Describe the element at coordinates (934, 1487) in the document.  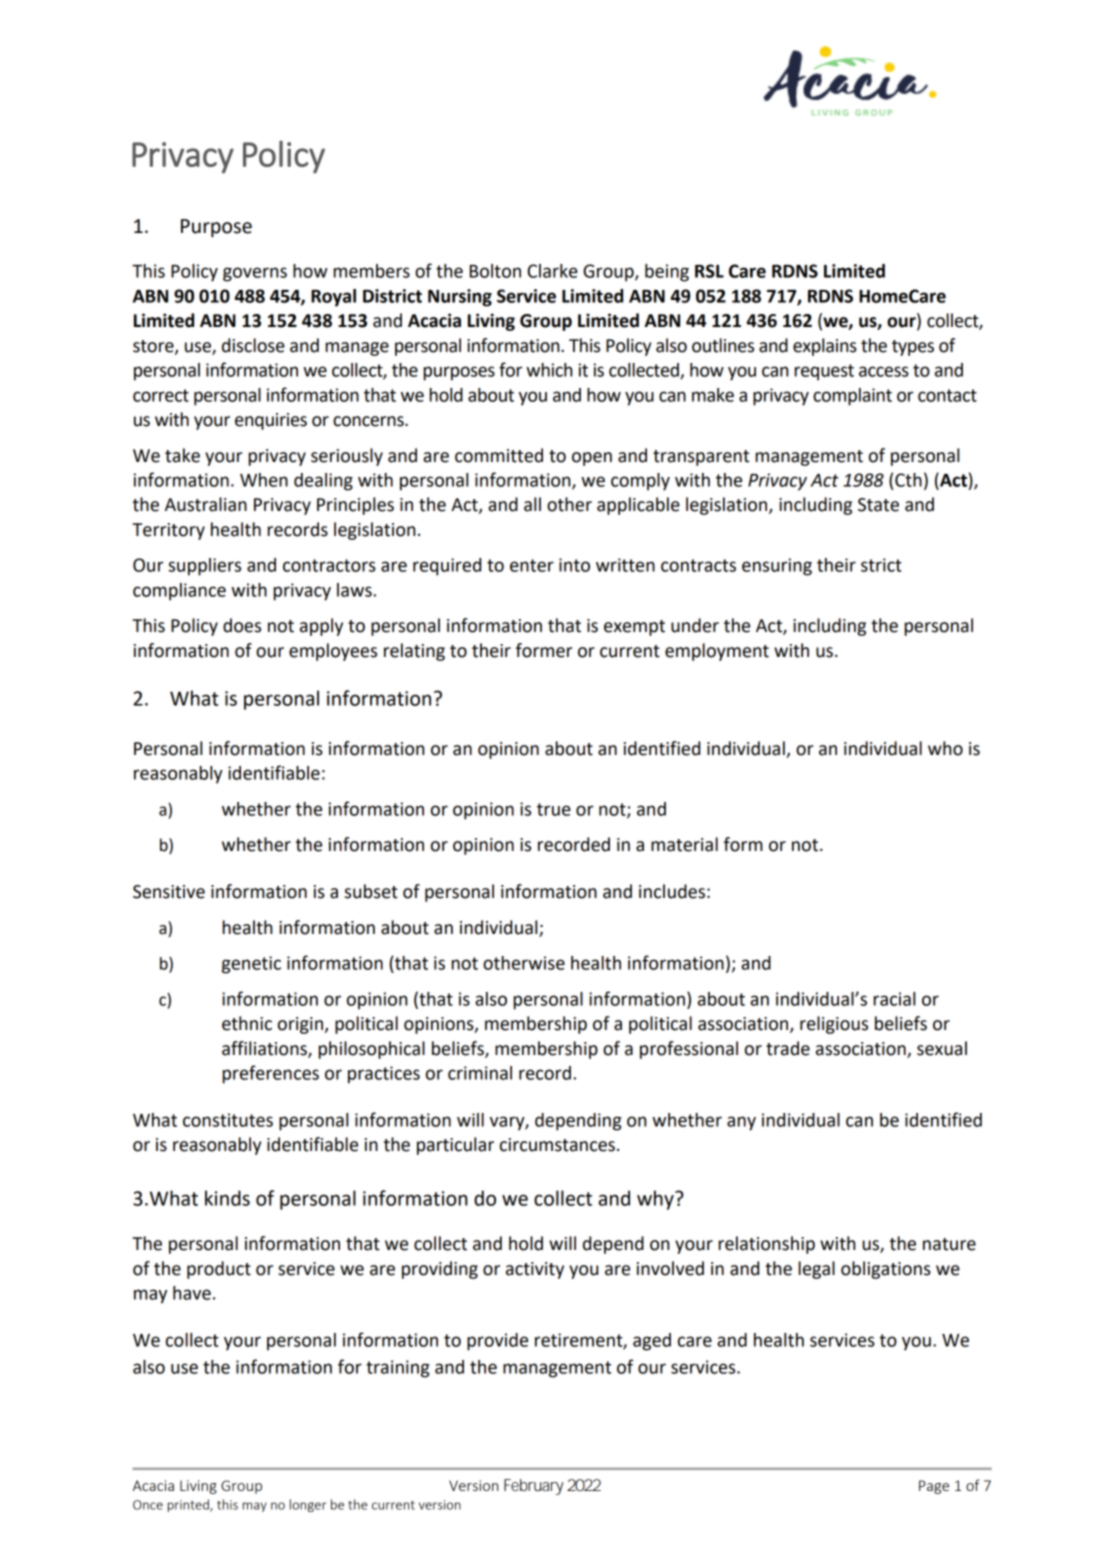
I see `Page` at that location.
